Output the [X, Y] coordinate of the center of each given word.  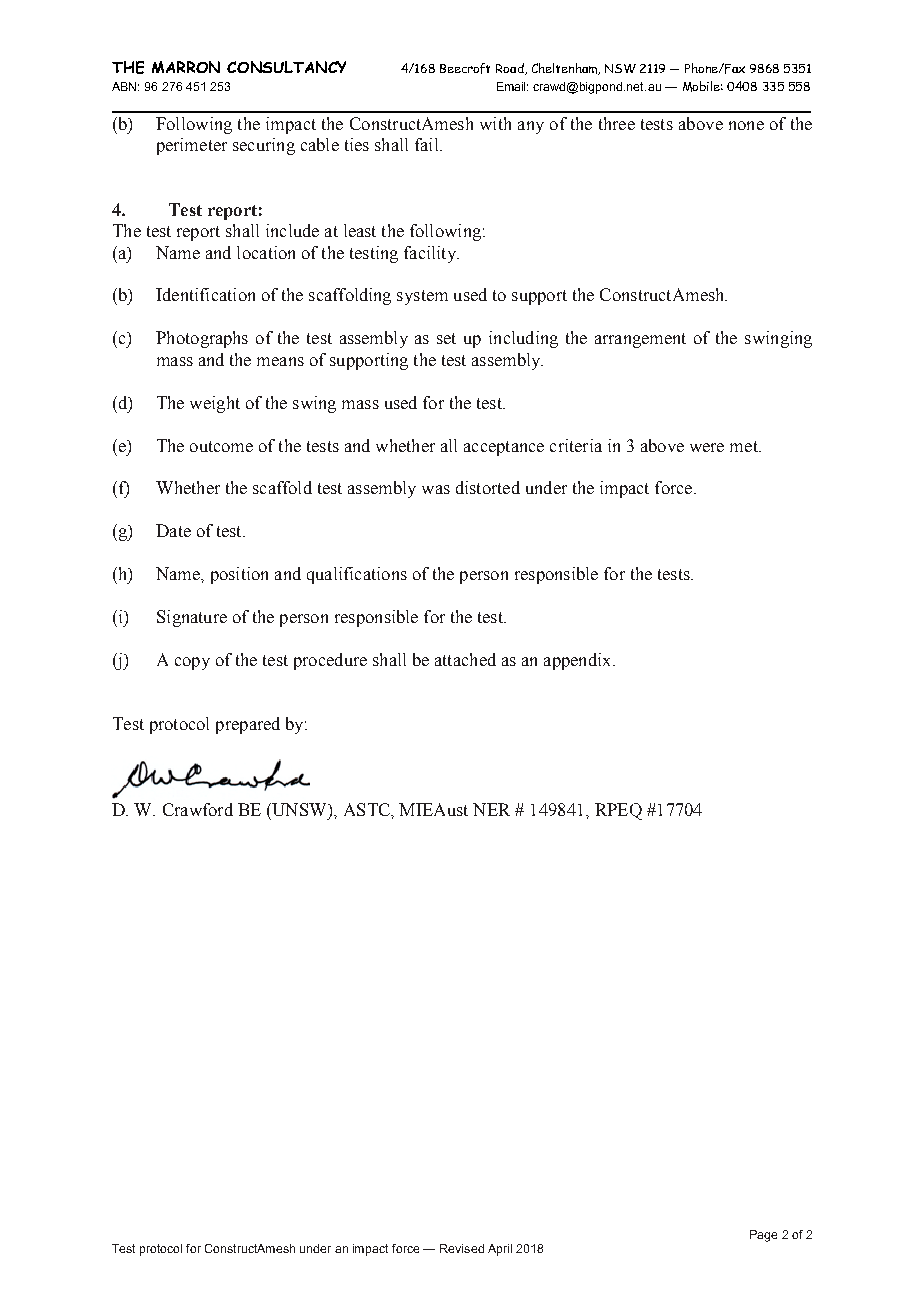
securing [264, 146]
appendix [579, 661]
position [239, 575]
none [746, 125]
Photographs [202, 339]
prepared [248, 725]
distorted [488, 487]
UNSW [299, 809]
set [446, 338]
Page [763, 1236]
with [495, 123]
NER [491, 809]
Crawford [198, 809]
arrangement [640, 340]
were [707, 447]
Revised [462, 1248]
